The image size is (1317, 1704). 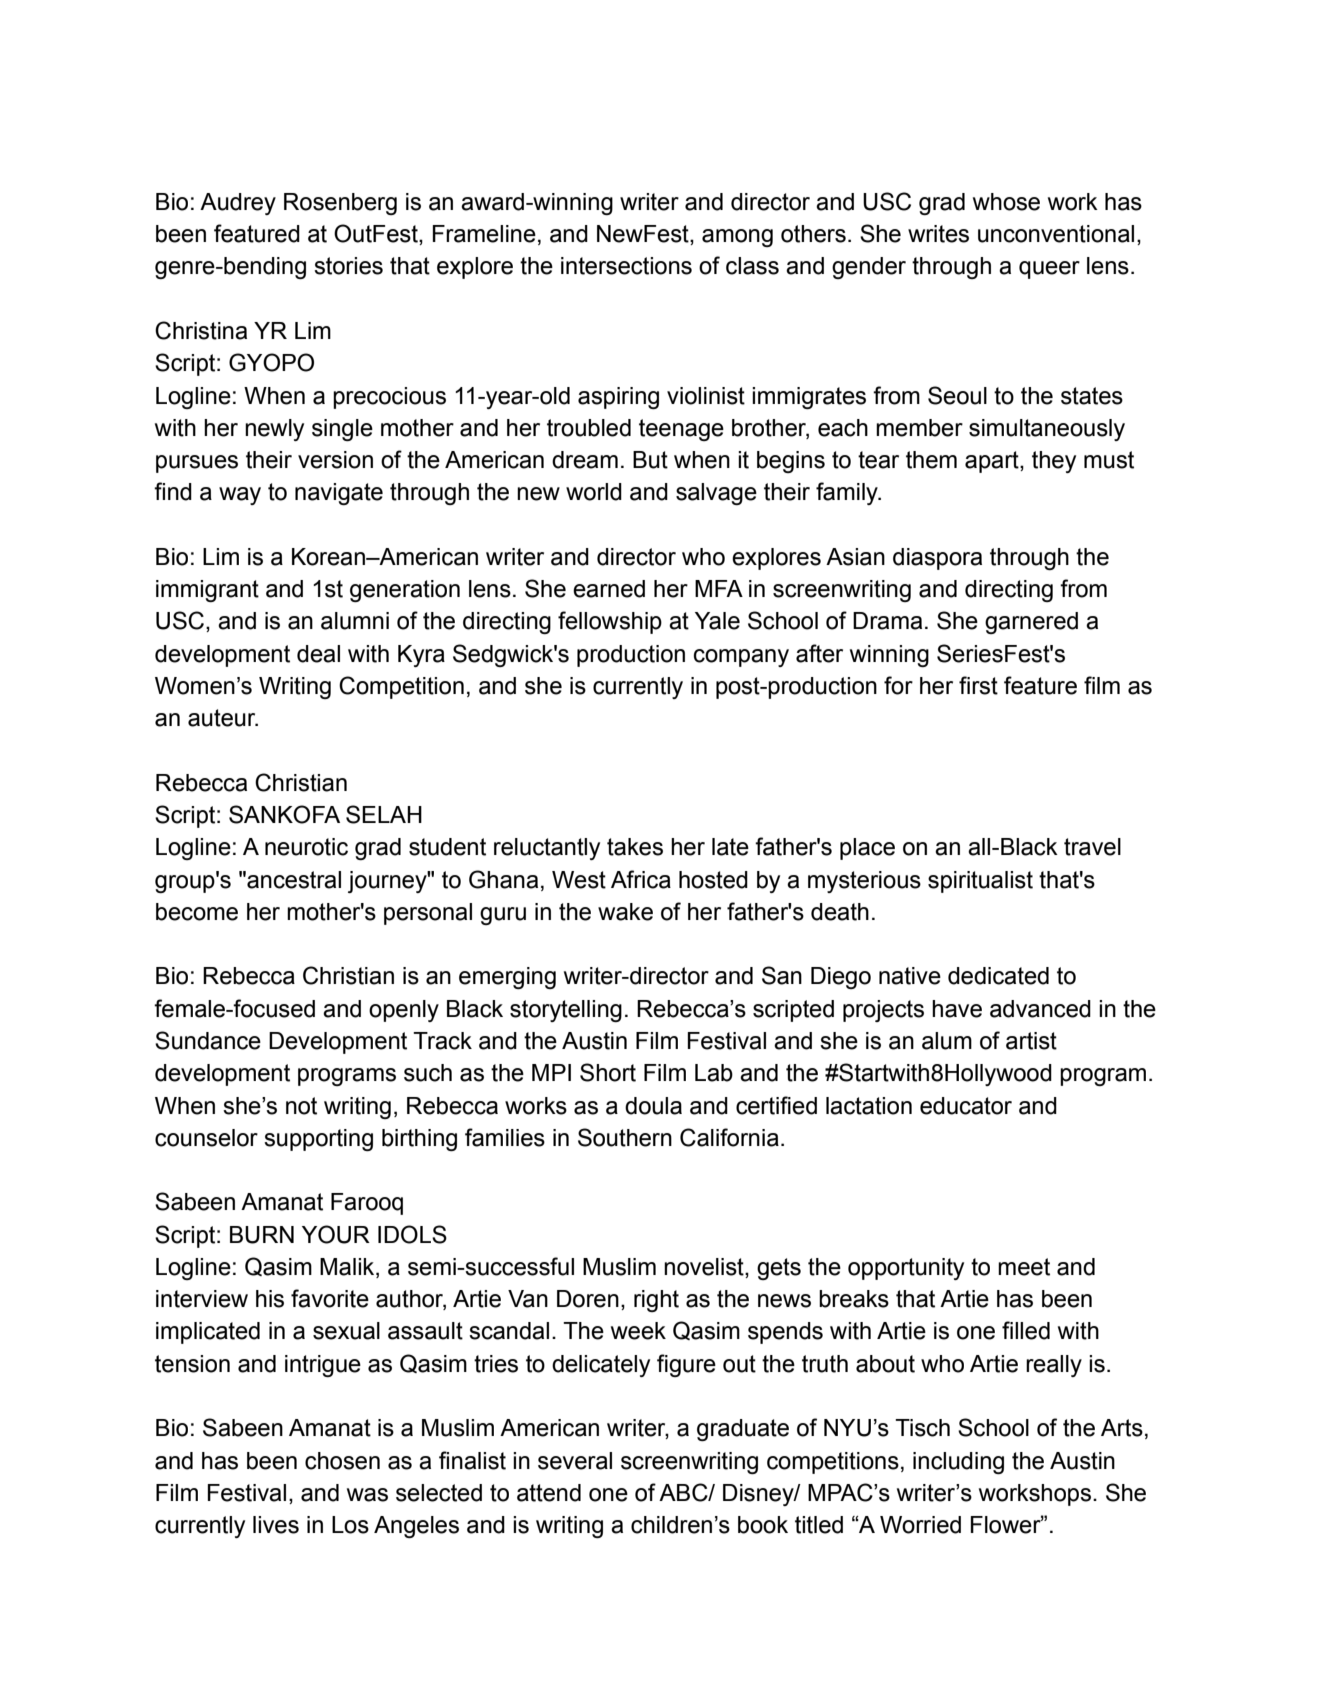 I want to click on diaspora, so click(x=937, y=559).
